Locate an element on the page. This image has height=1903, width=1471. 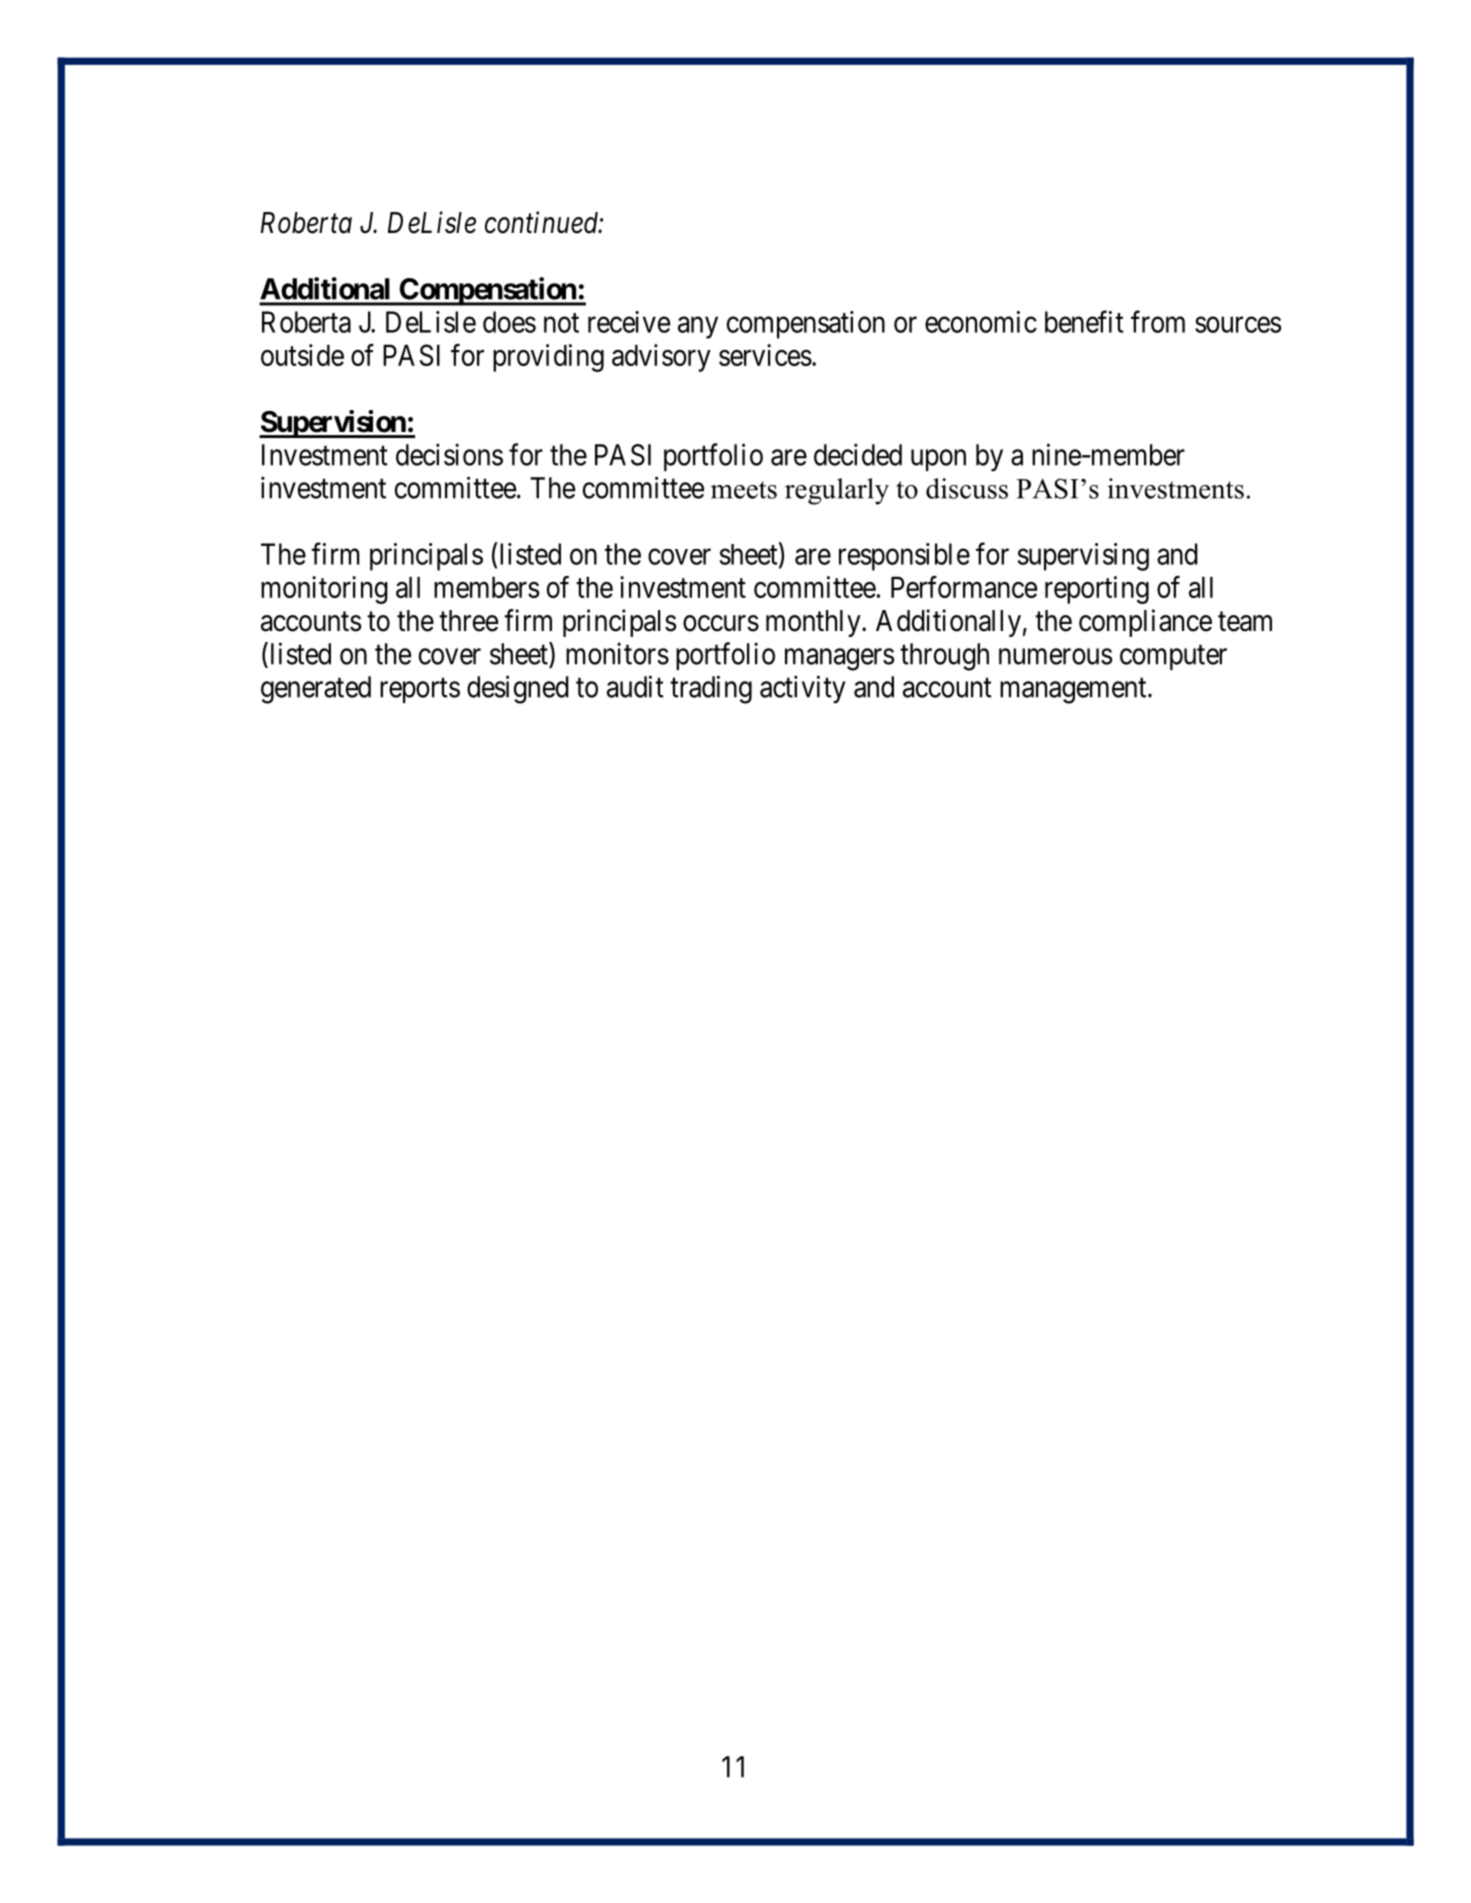
decided is located at coordinates (858, 454).
